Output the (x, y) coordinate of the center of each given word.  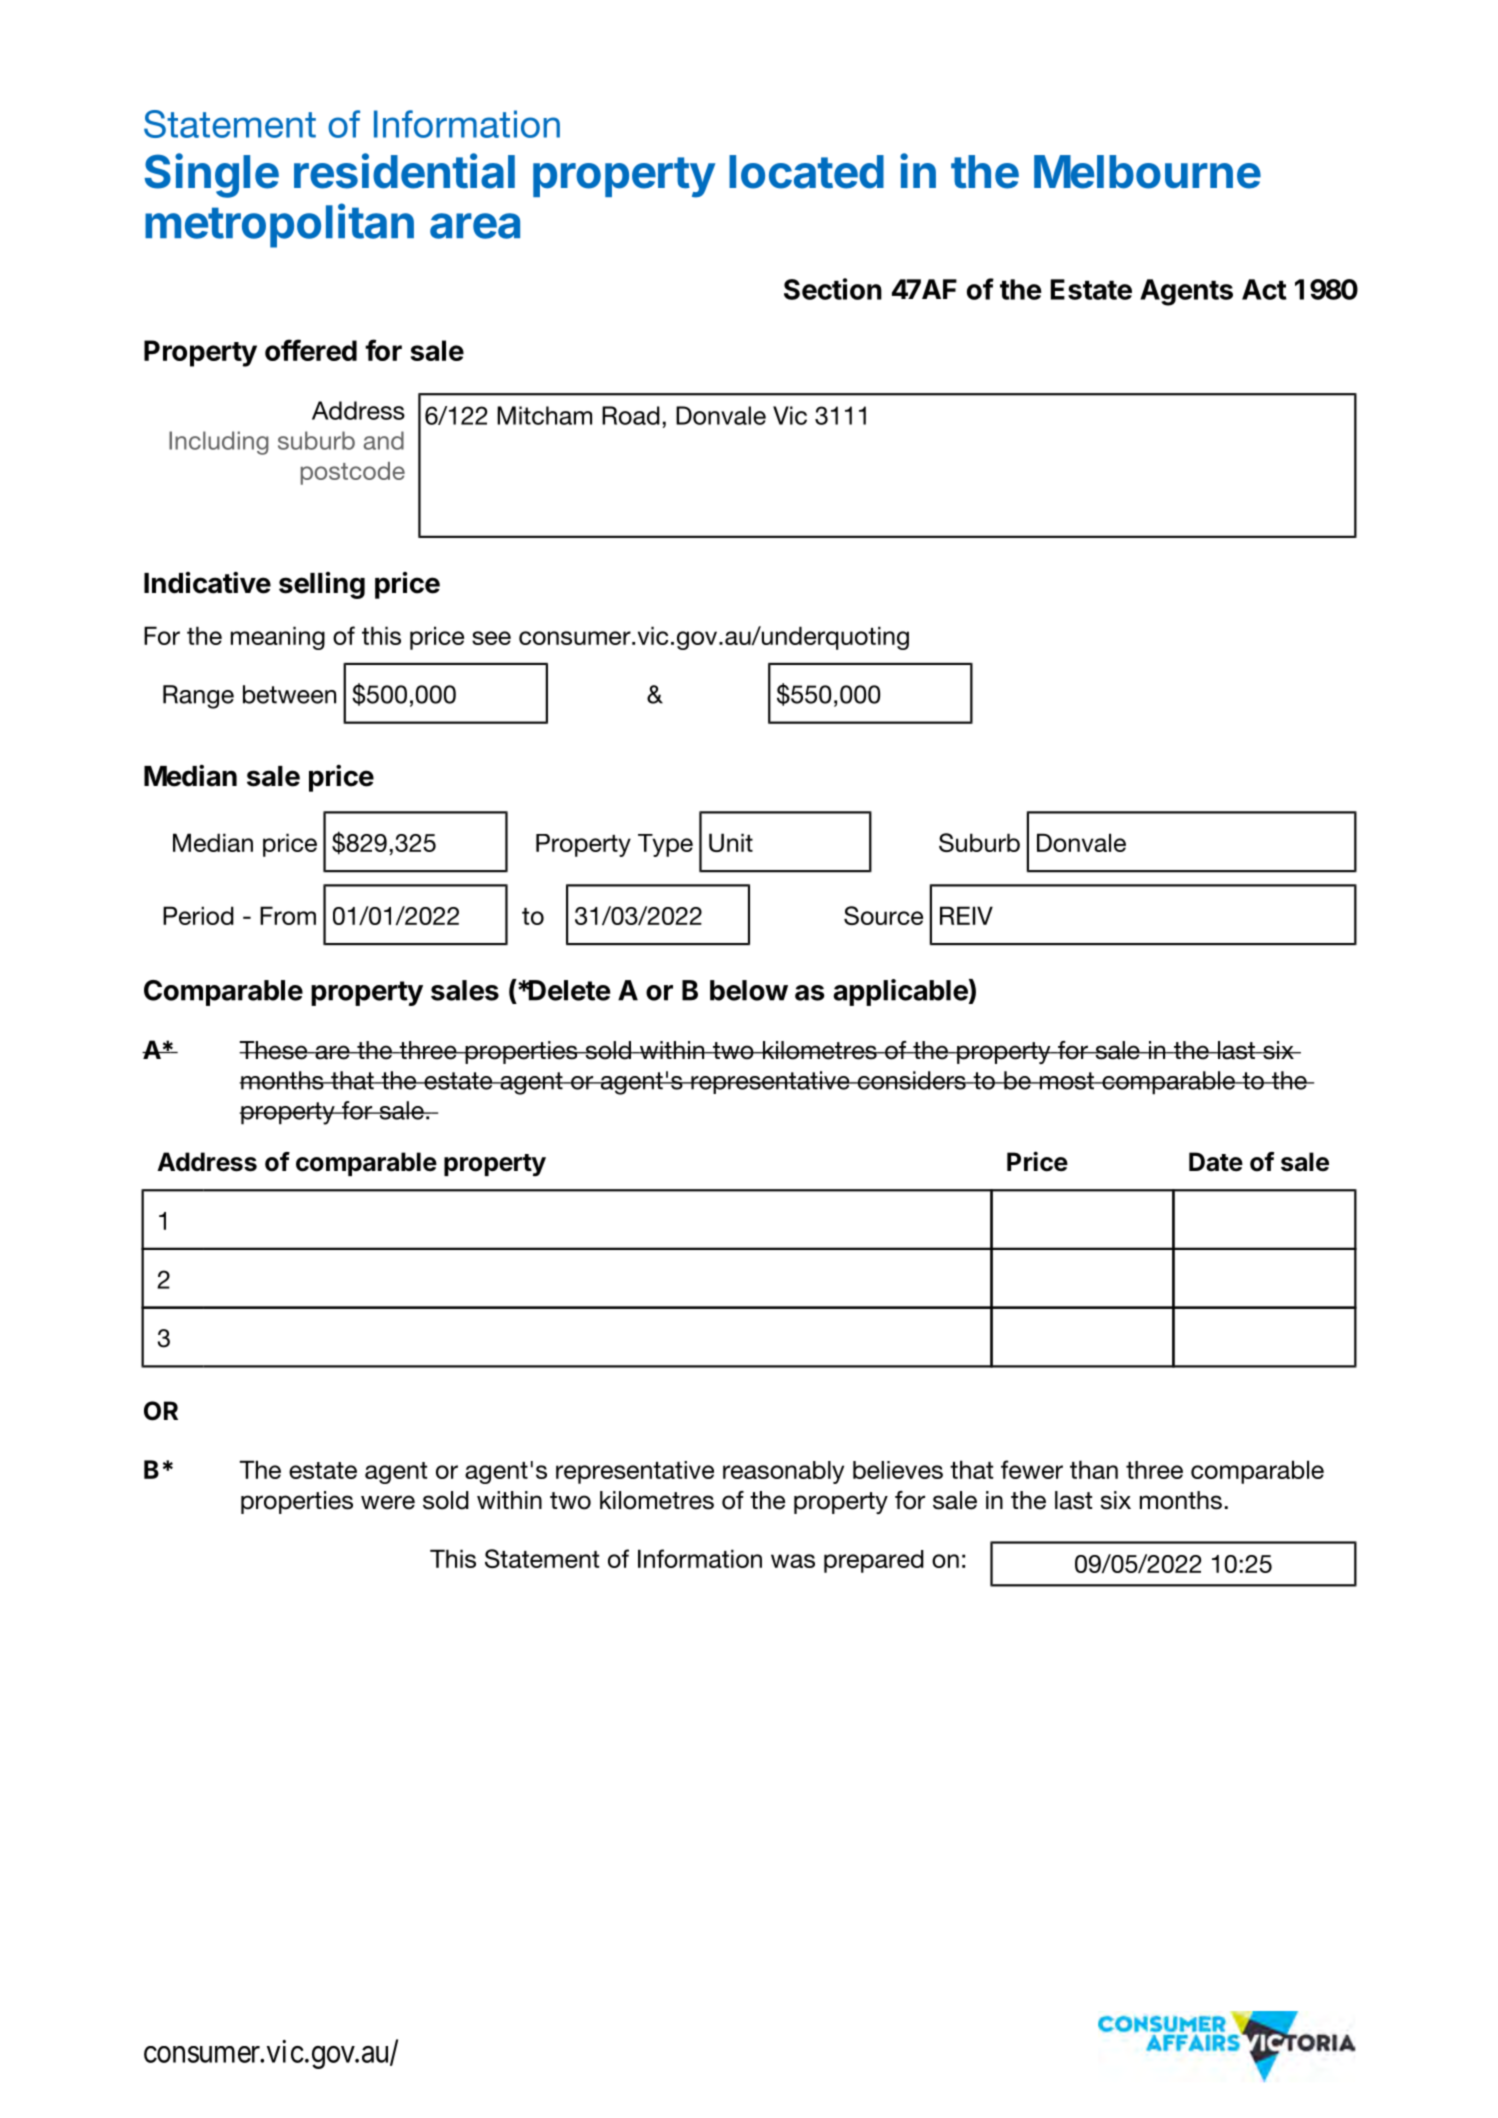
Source (883, 915)
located (806, 172)
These (274, 1050)
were (388, 1502)
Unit (731, 842)
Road (631, 415)
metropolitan (279, 225)
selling (322, 585)
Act (1264, 289)
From (288, 915)
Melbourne (1147, 172)
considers (911, 1080)
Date (1216, 1162)
